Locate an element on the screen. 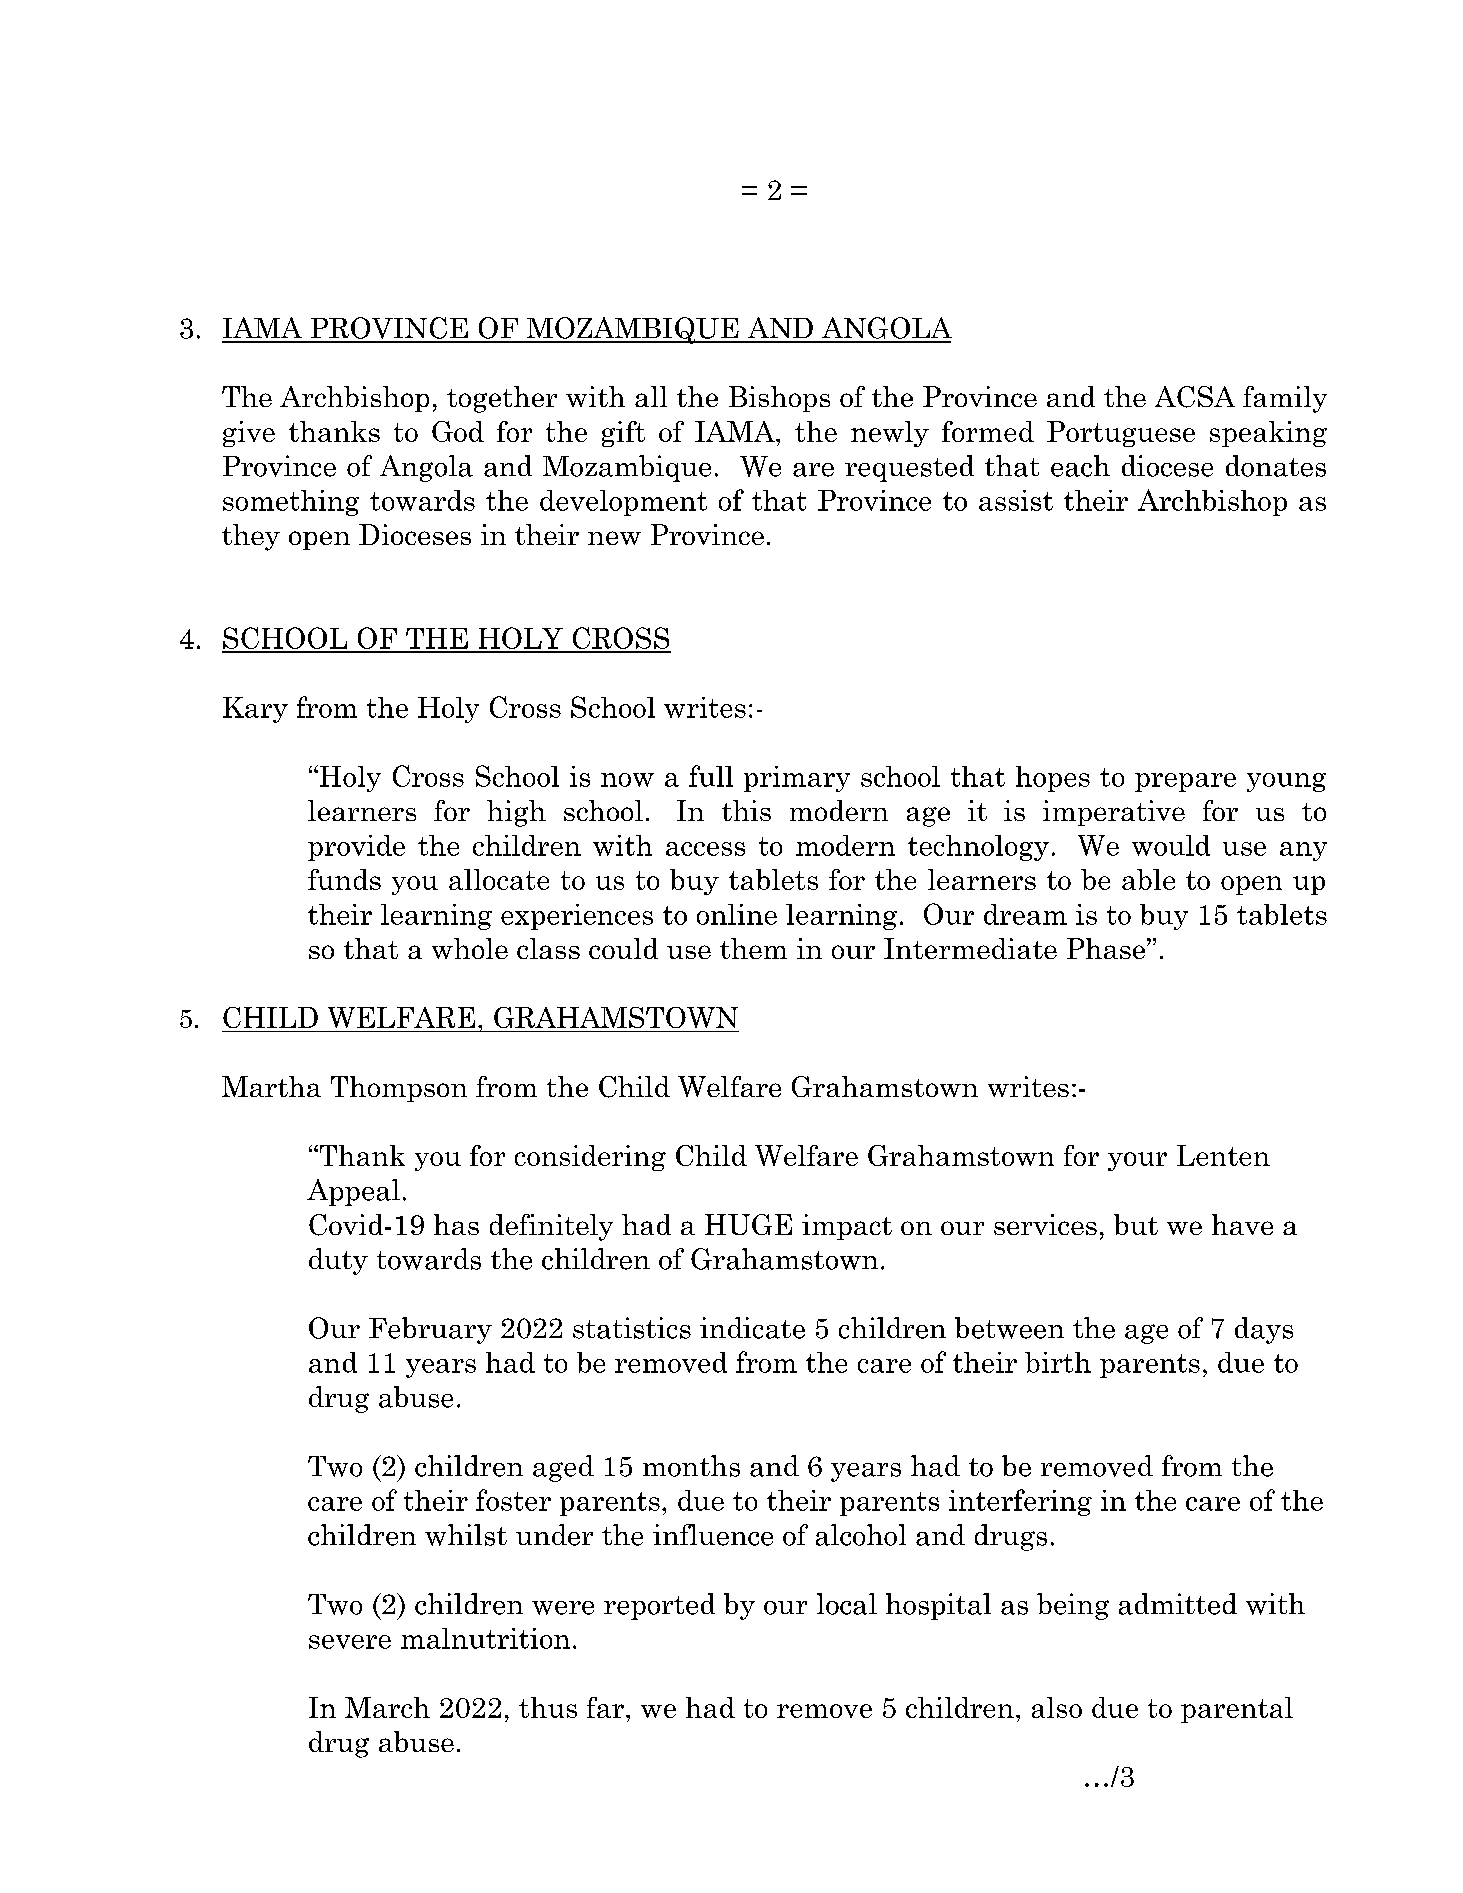  local is located at coordinates (847, 1604).
